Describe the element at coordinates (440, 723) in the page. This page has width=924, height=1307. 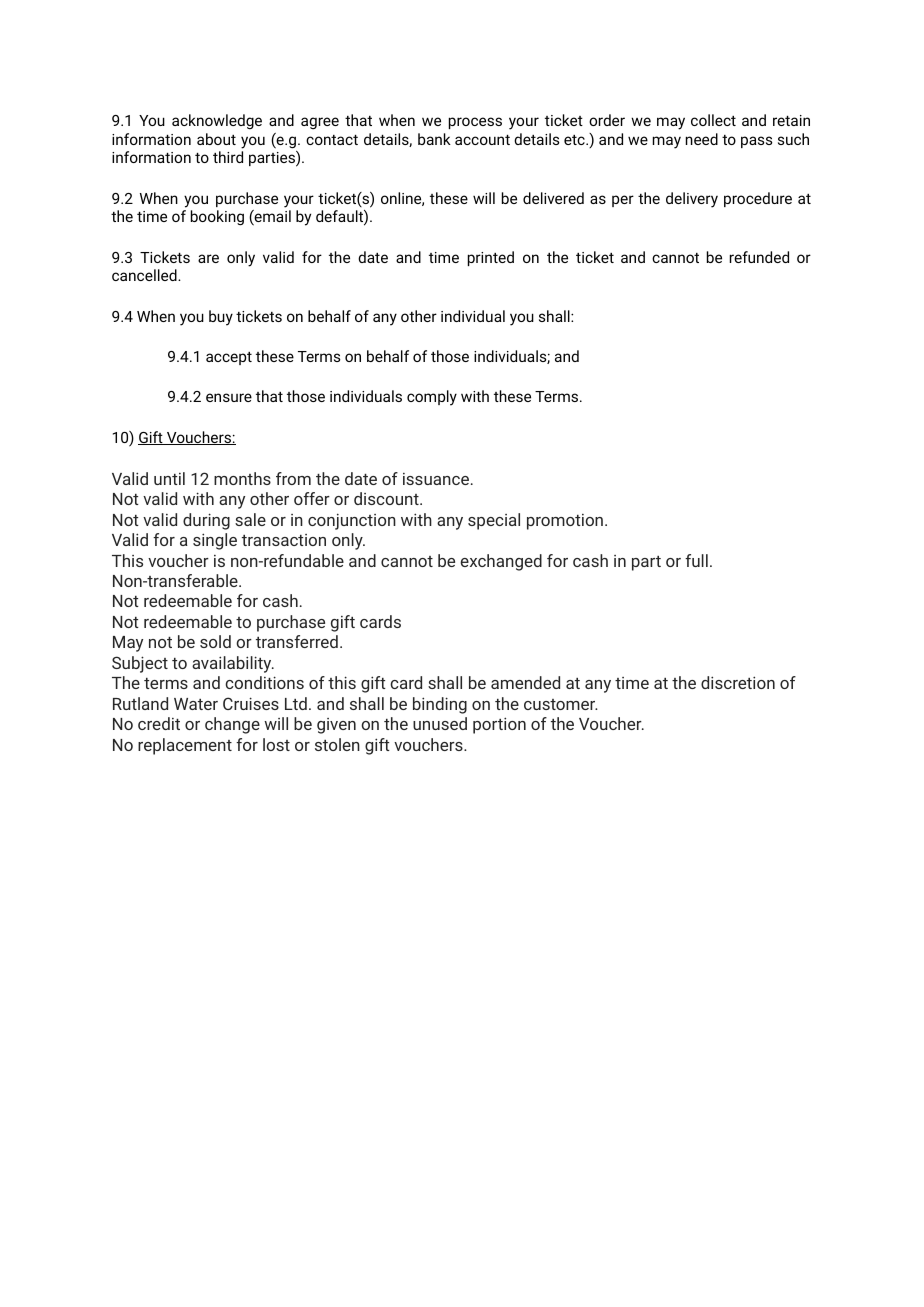
I see `unused` at that location.
